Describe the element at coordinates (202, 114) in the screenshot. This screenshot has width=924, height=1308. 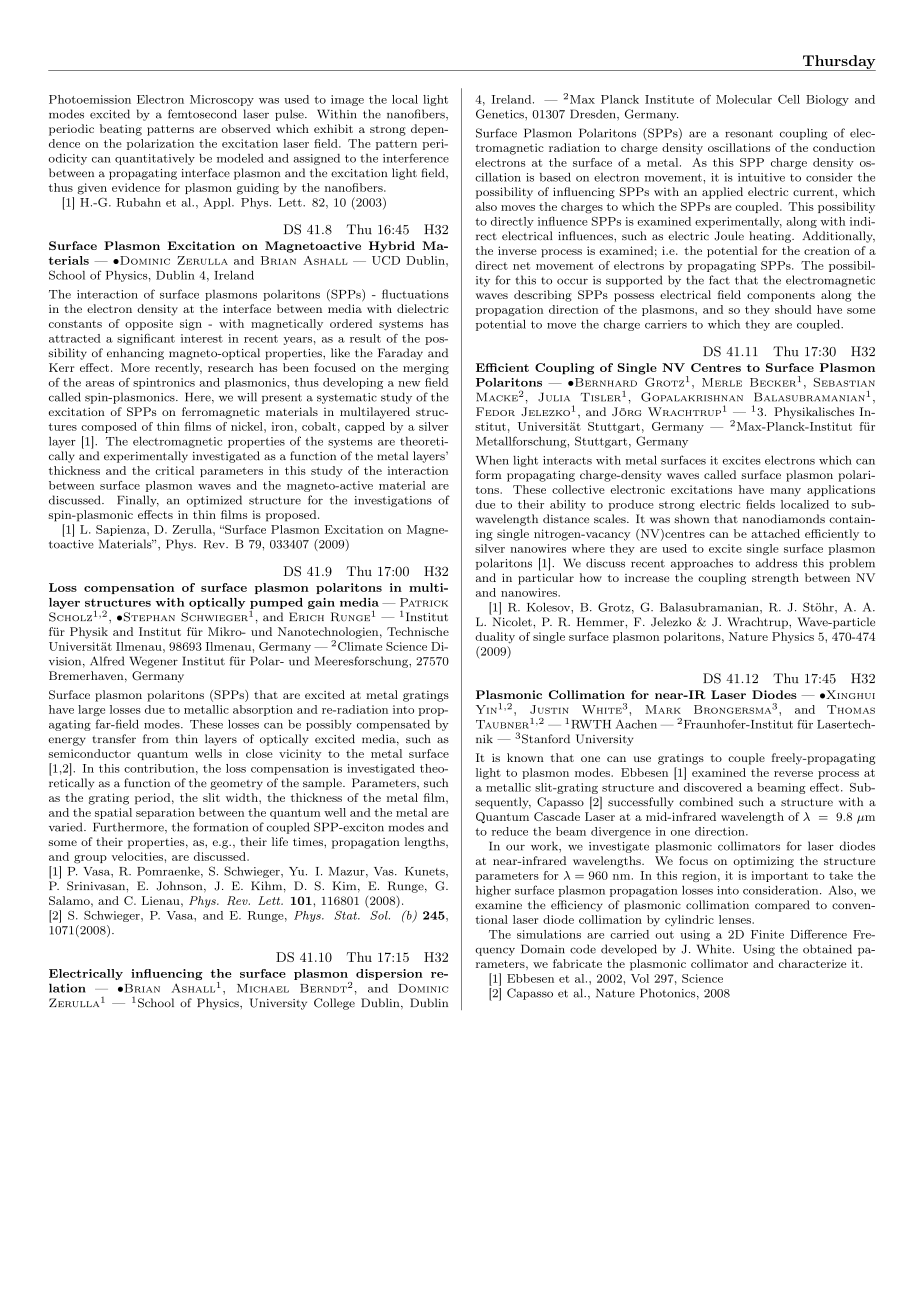
I see `femtosecond` at that location.
